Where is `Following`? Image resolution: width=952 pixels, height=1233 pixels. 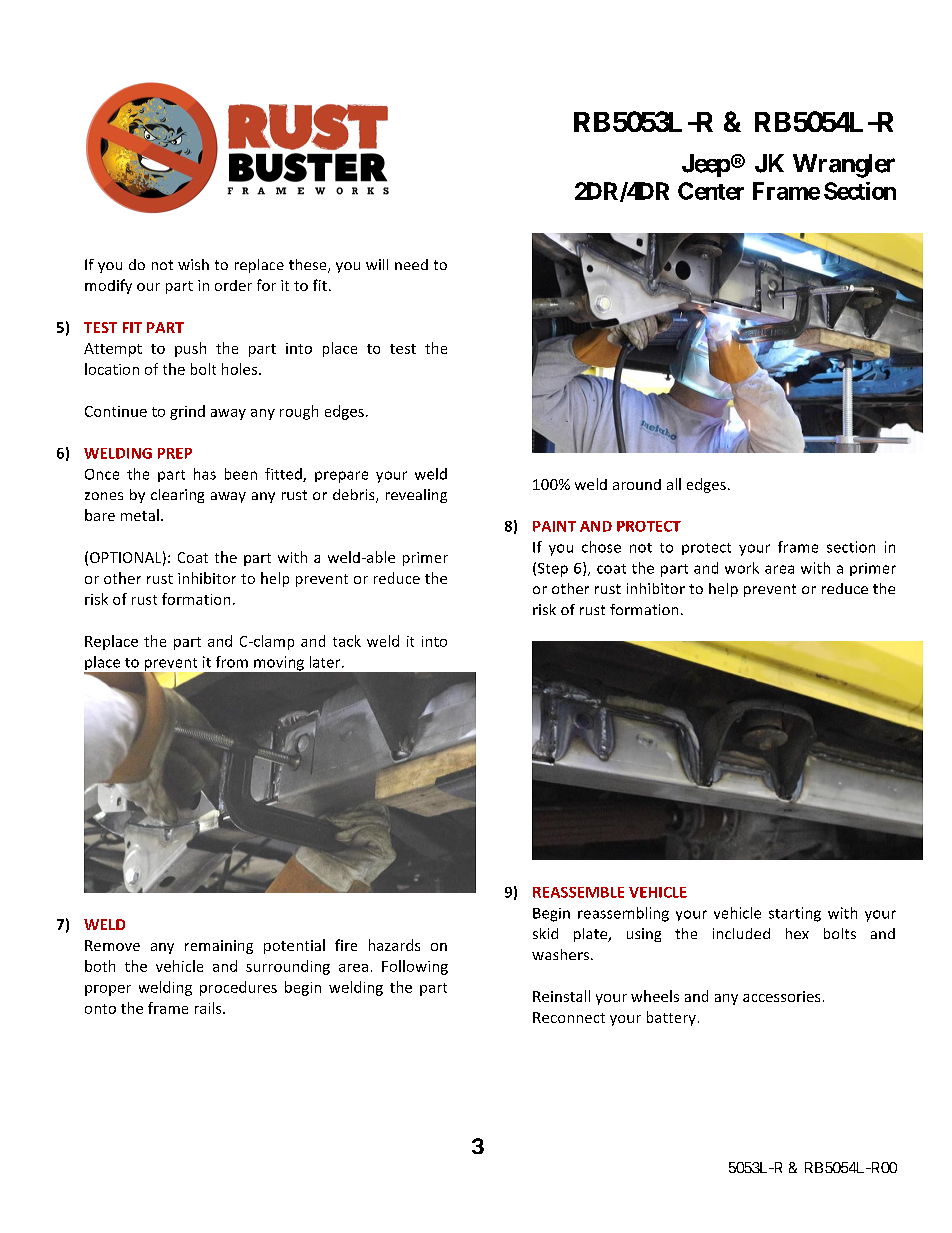
Following is located at coordinates (415, 967).
